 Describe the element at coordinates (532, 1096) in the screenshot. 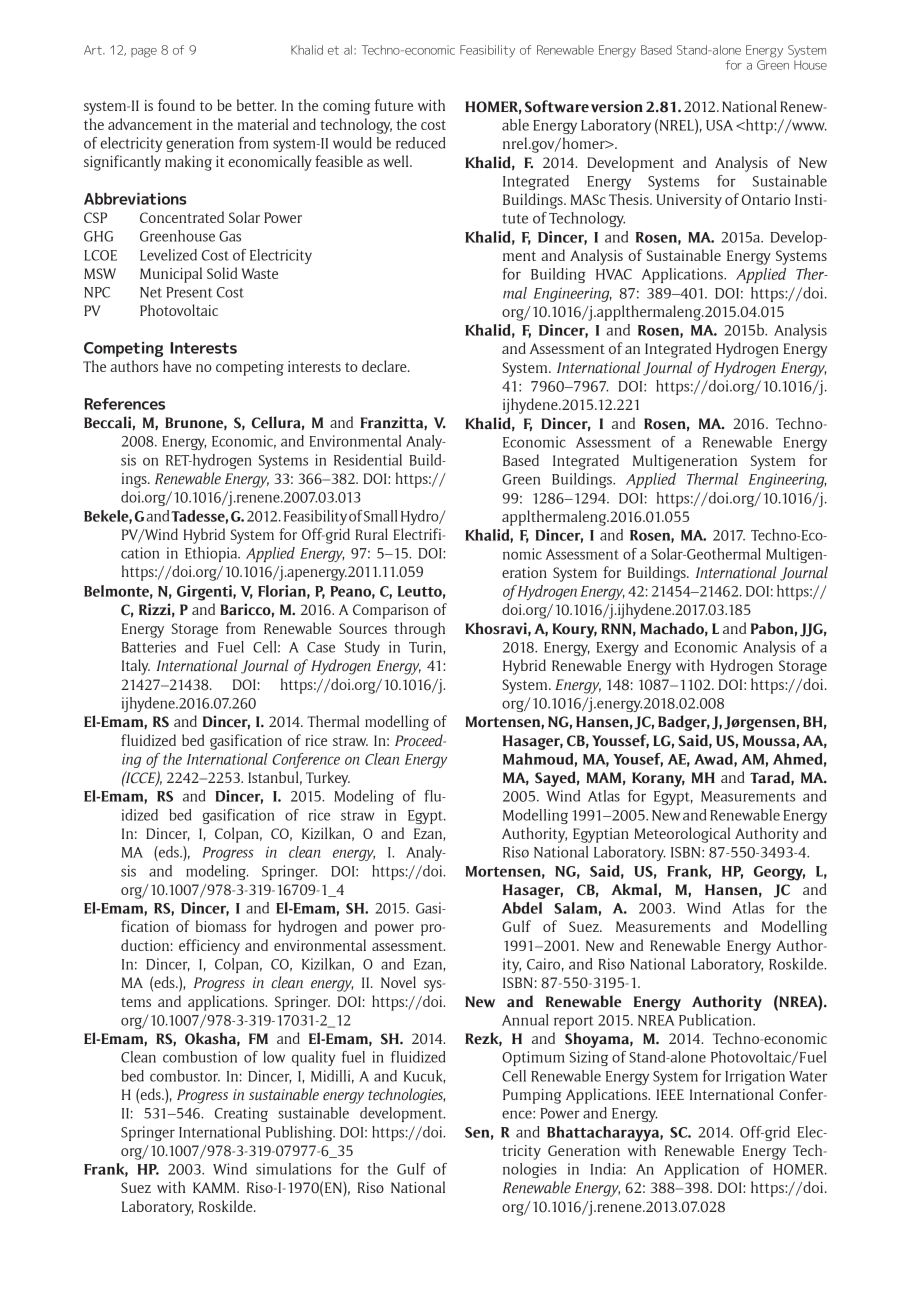

I see `Pumping` at that location.
